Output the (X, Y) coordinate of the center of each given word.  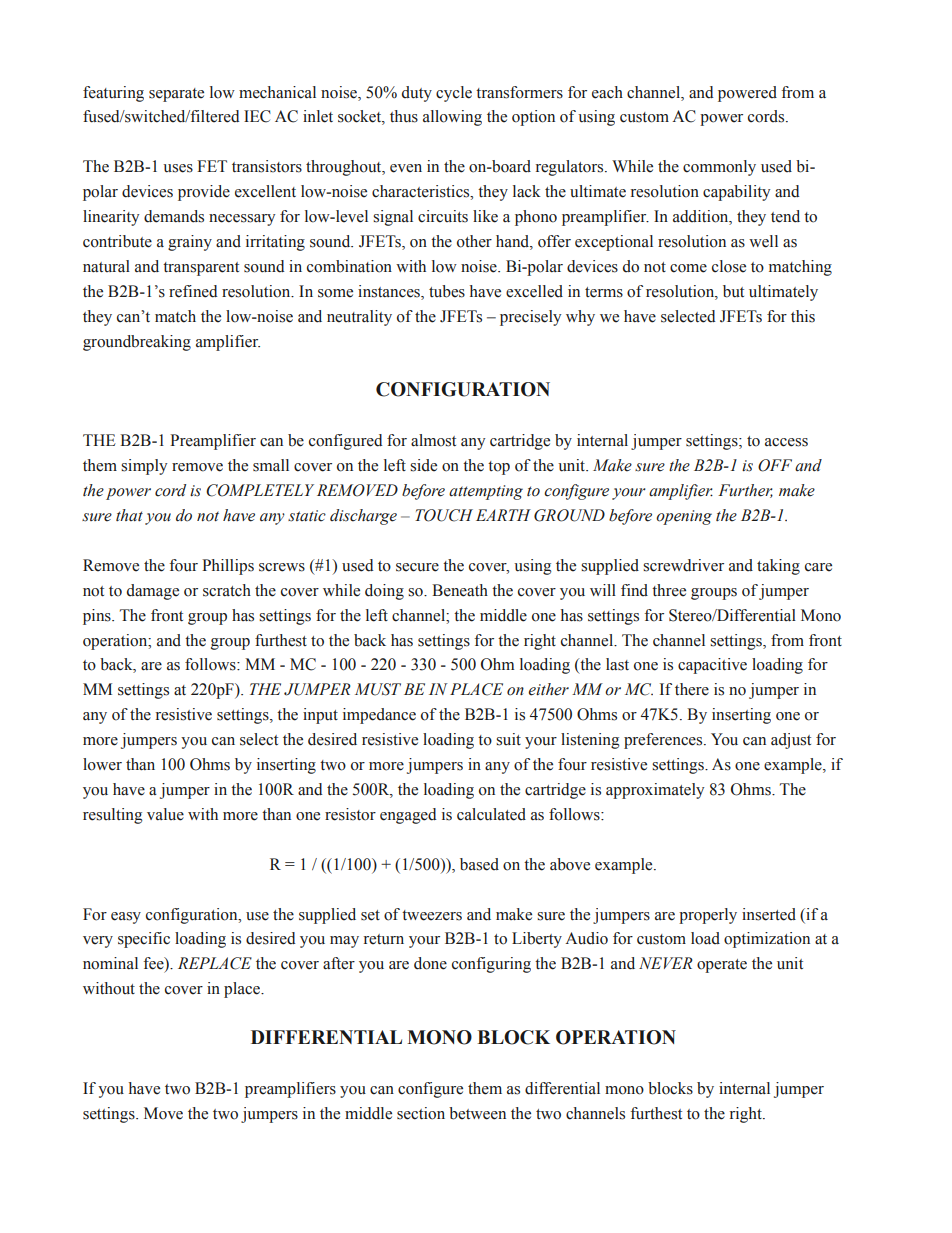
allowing (452, 118)
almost (433, 440)
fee (154, 964)
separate (176, 95)
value (165, 814)
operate (722, 966)
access (786, 442)
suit (508, 739)
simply (144, 467)
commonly (719, 168)
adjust (791, 741)
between (477, 1113)
